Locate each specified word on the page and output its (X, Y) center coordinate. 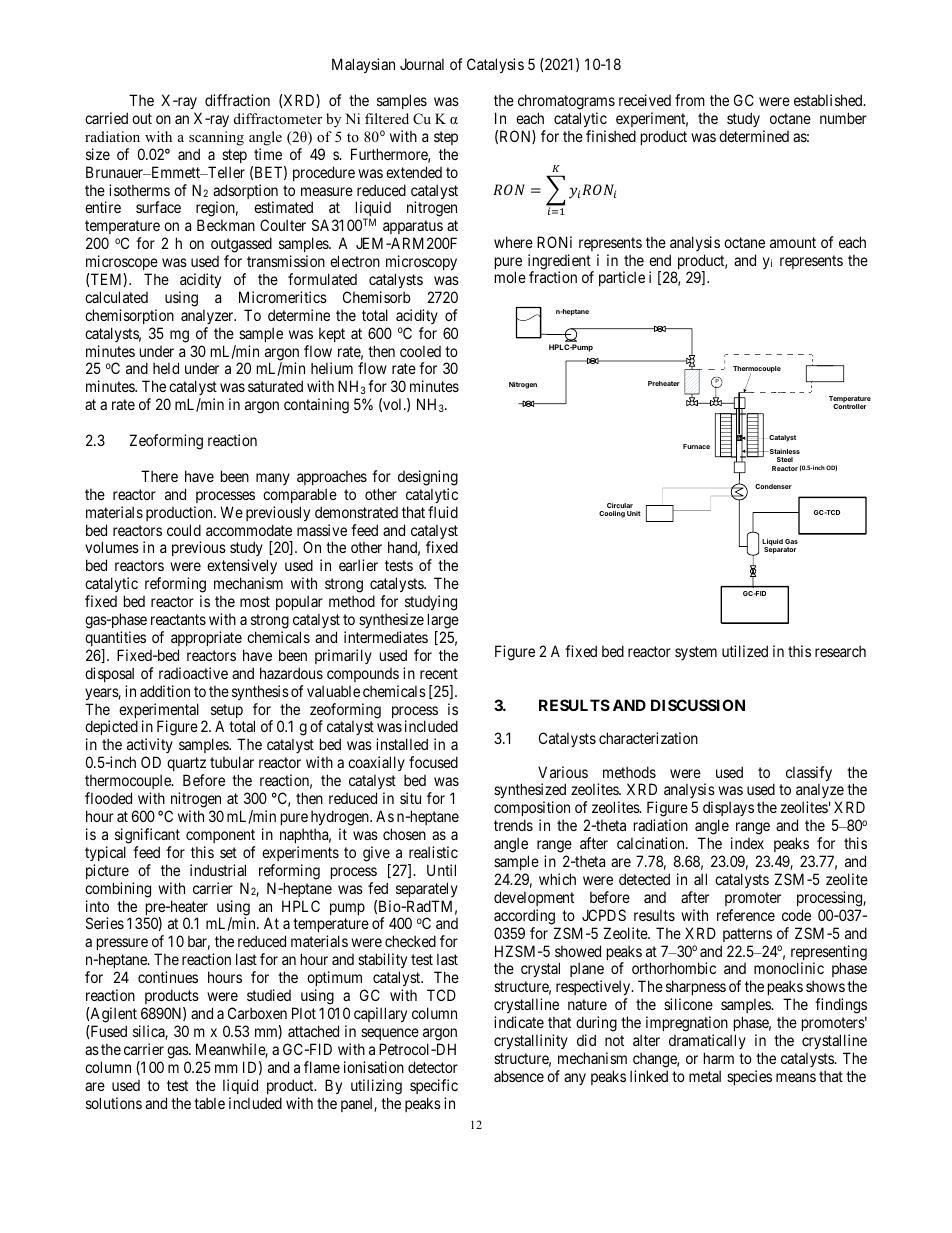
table (209, 1103)
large (443, 621)
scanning (216, 138)
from (690, 100)
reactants (178, 619)
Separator (780, 549)
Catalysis (495, 65)
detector (433, 1067)
